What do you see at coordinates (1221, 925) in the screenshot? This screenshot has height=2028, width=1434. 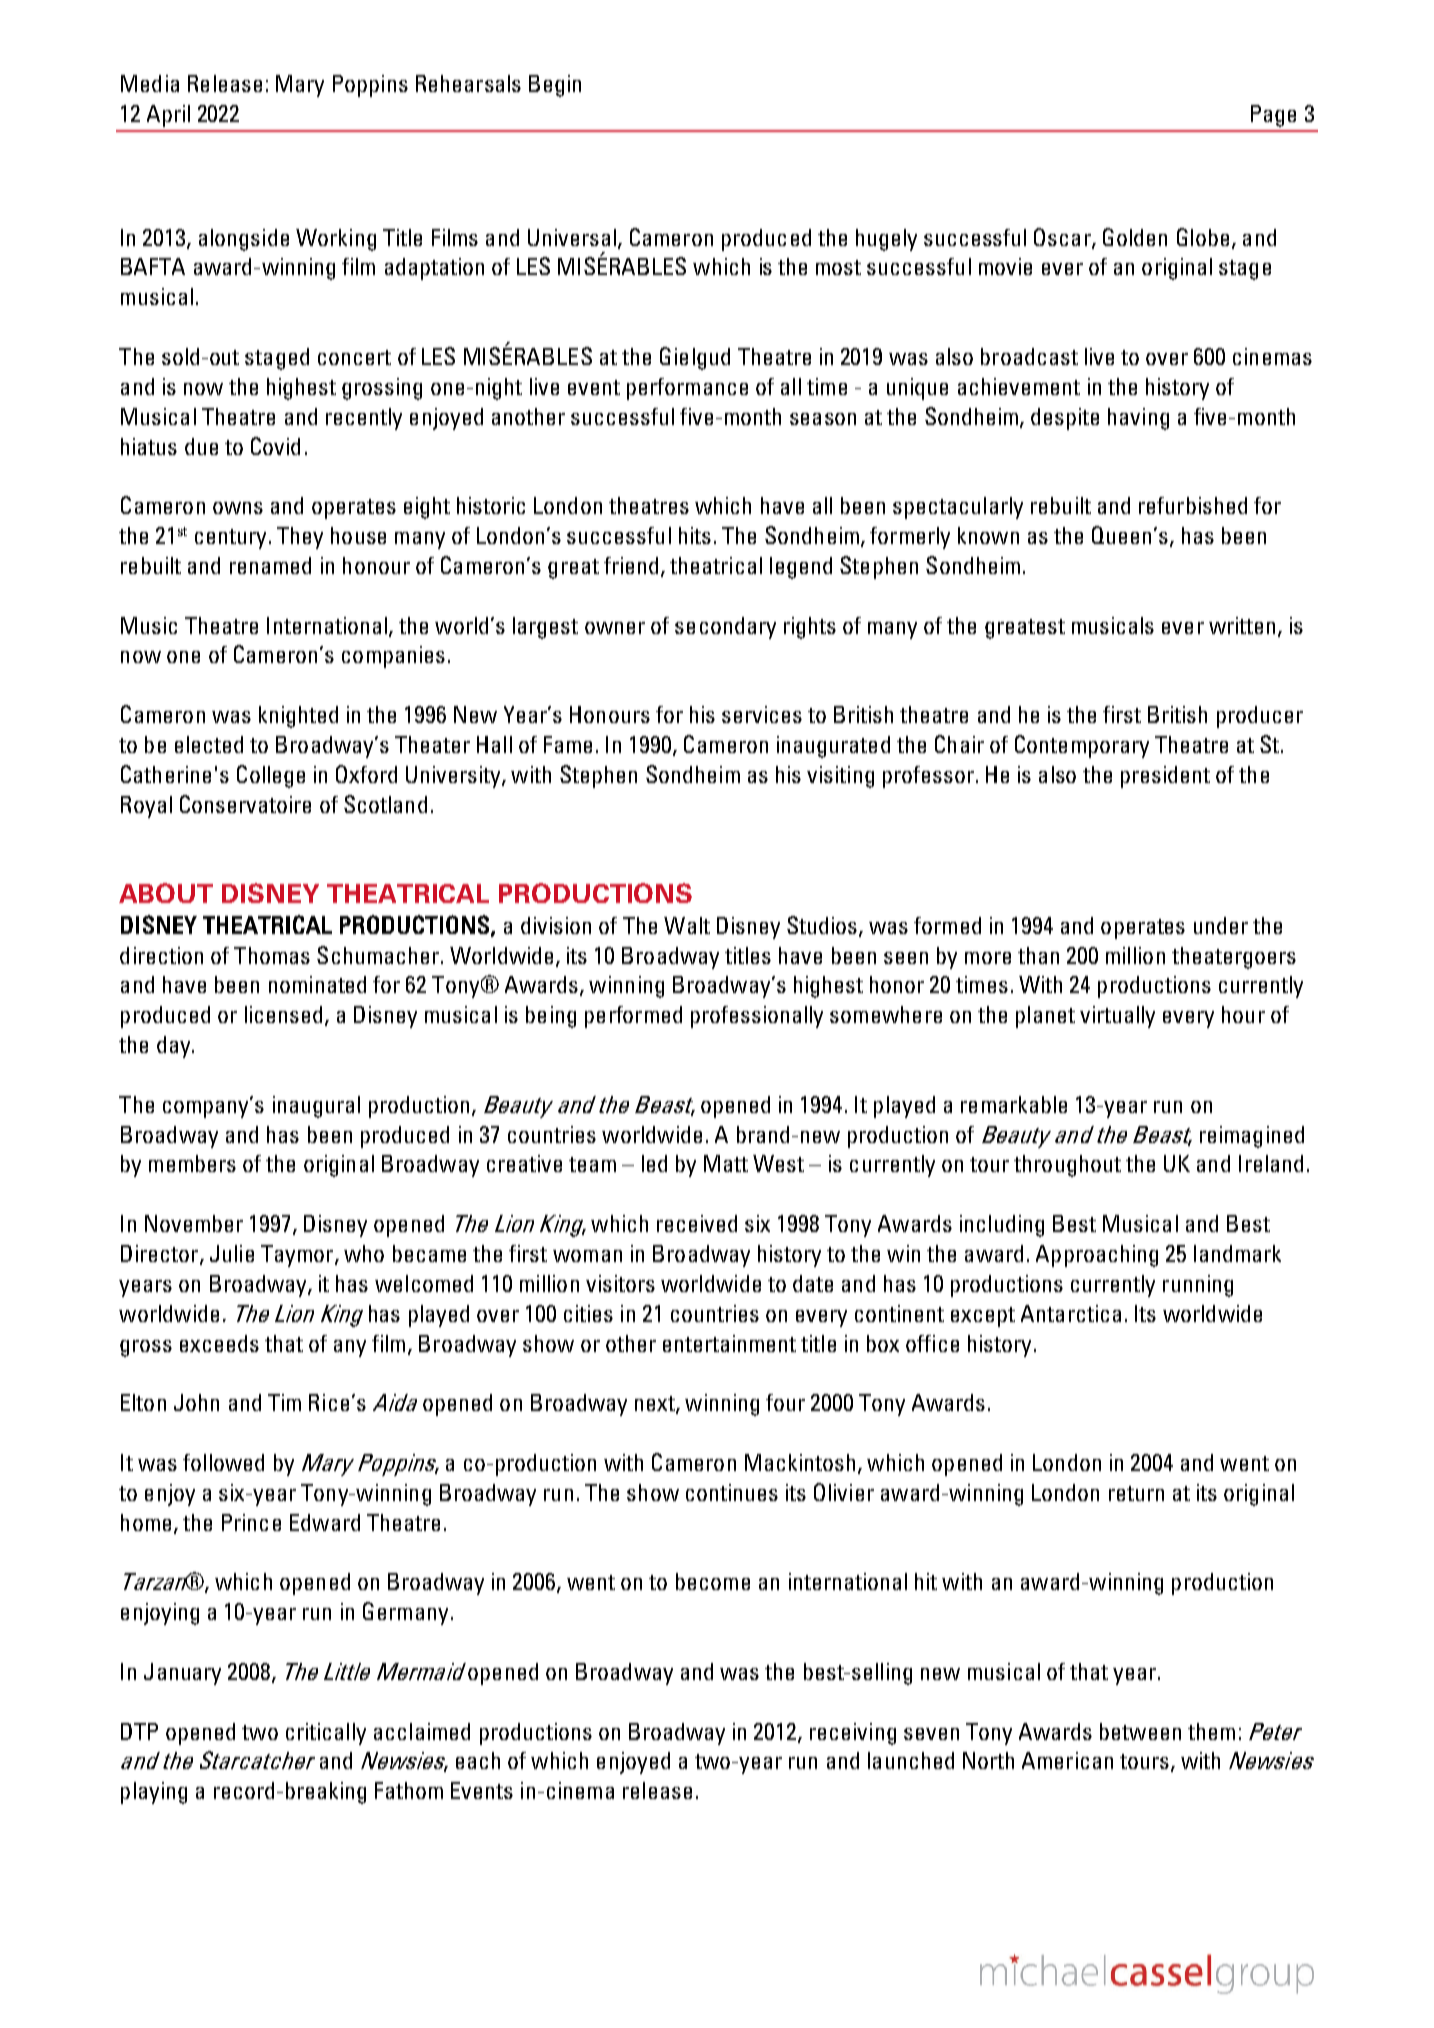 I see `under` at bounding box center [1221, 925].
